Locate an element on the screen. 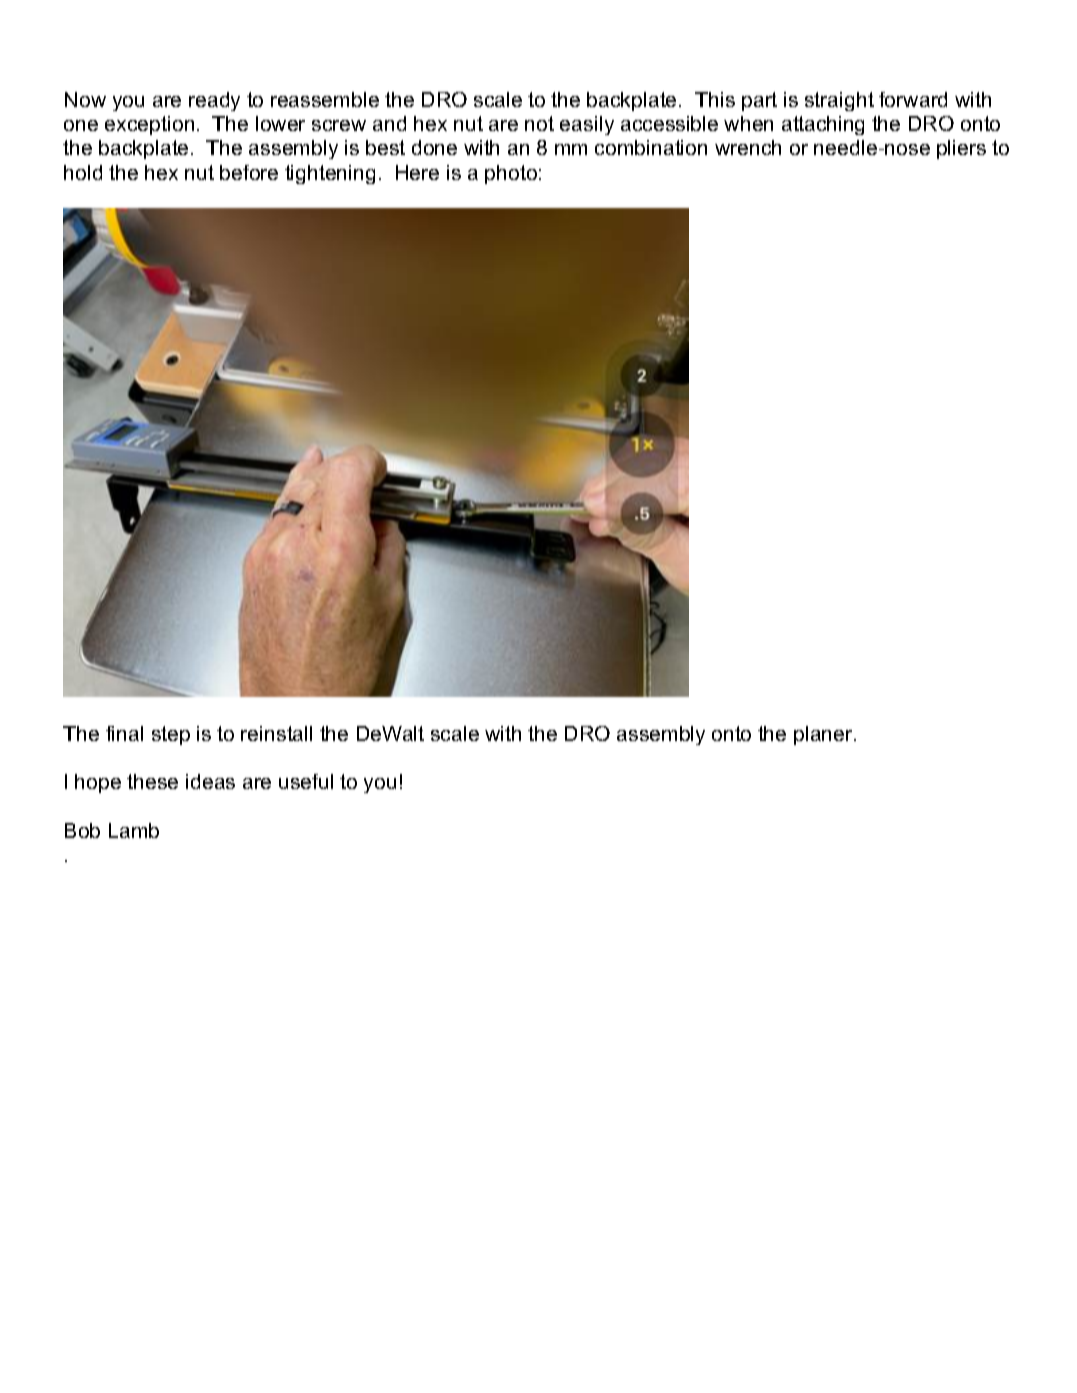 The height and width of the screenshot is (1393, 1077). attaching is located at coordinates (823, 125).
